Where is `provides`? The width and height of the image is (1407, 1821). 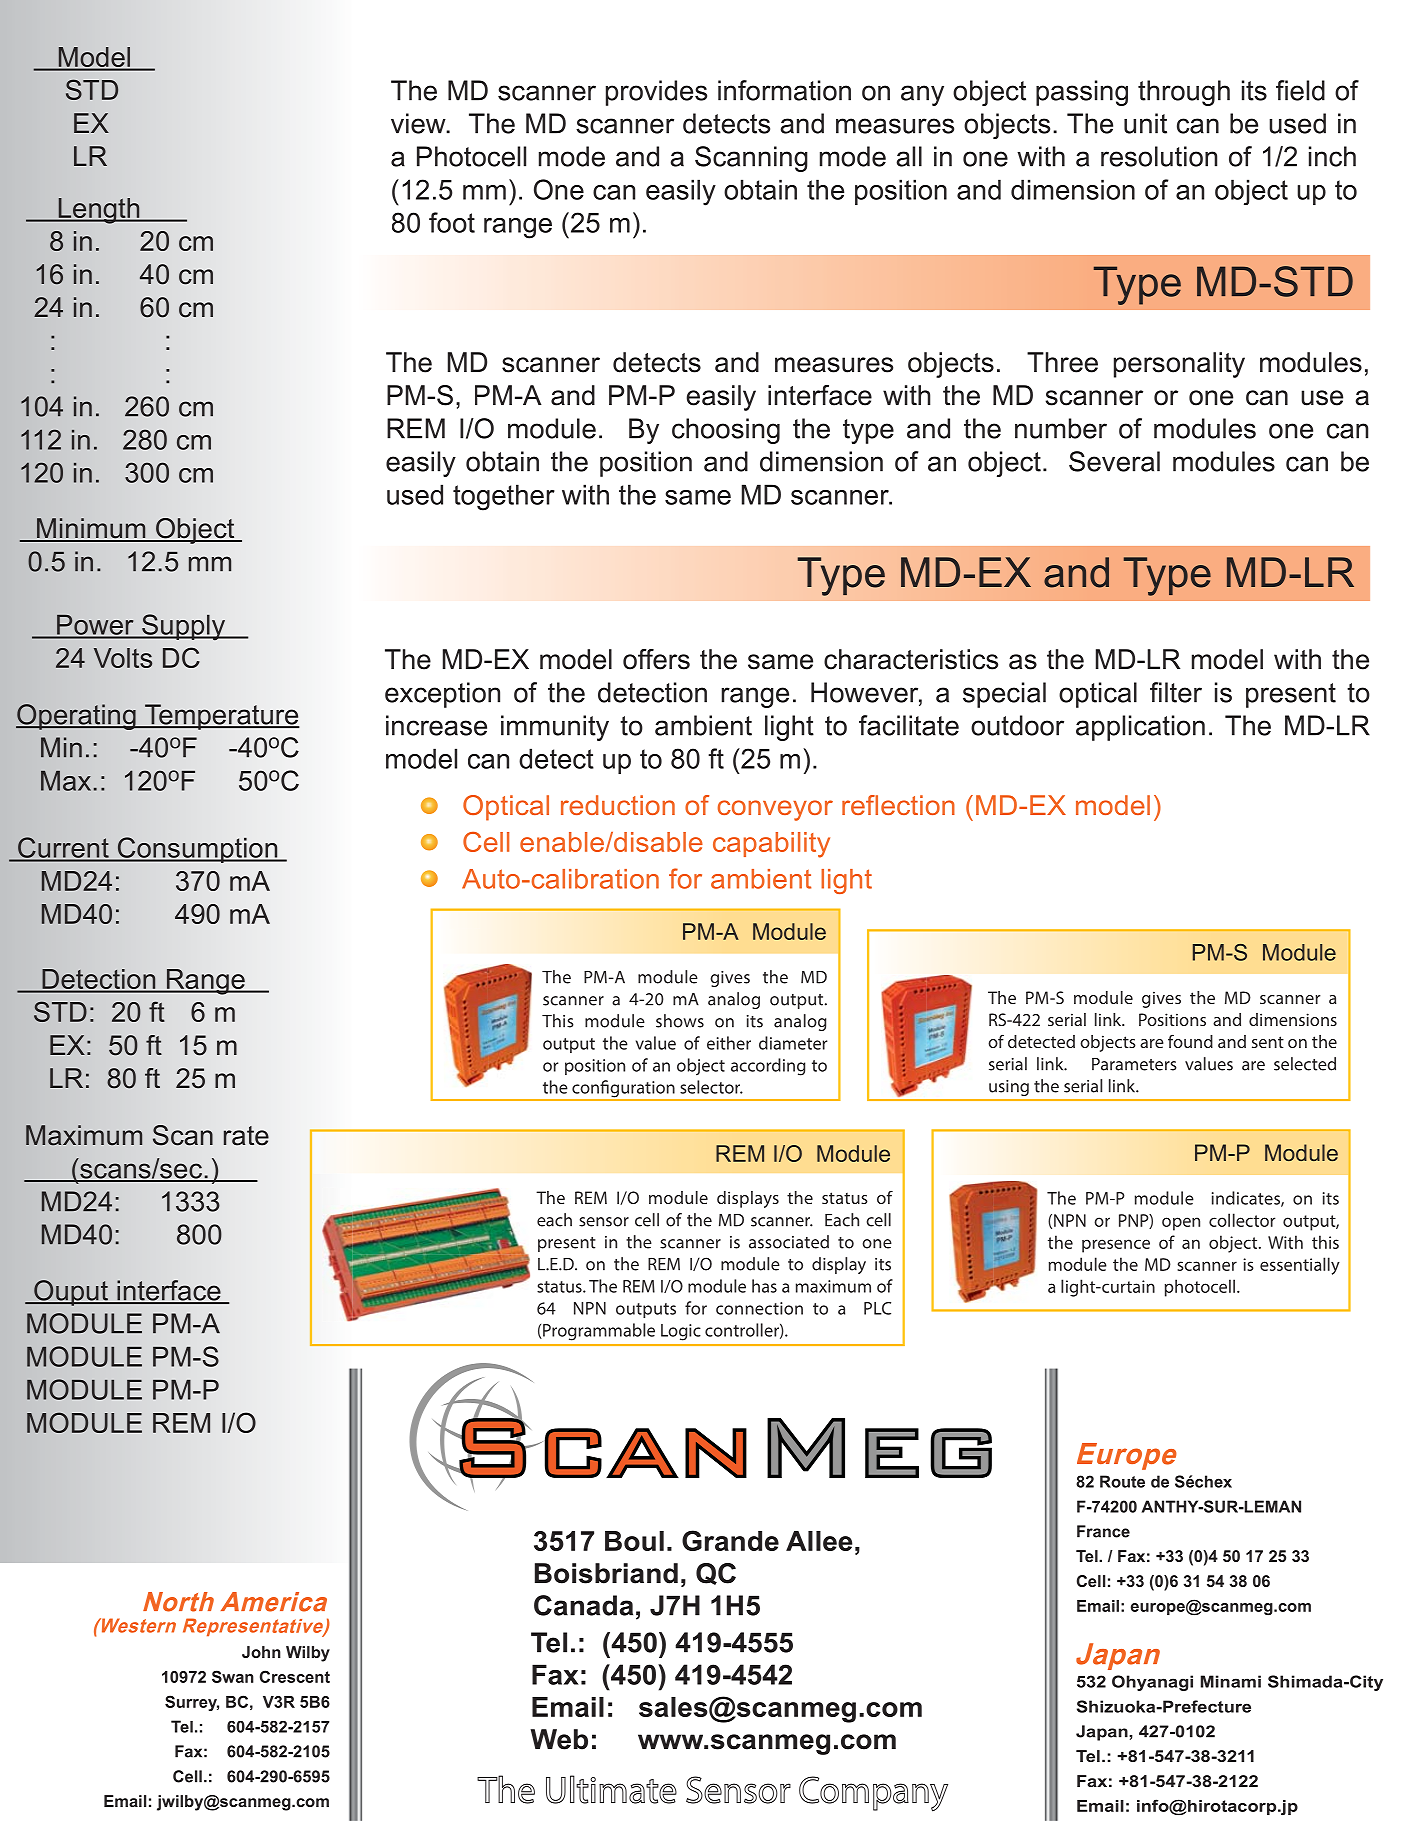 provides is located at coordinates (656, 93).
